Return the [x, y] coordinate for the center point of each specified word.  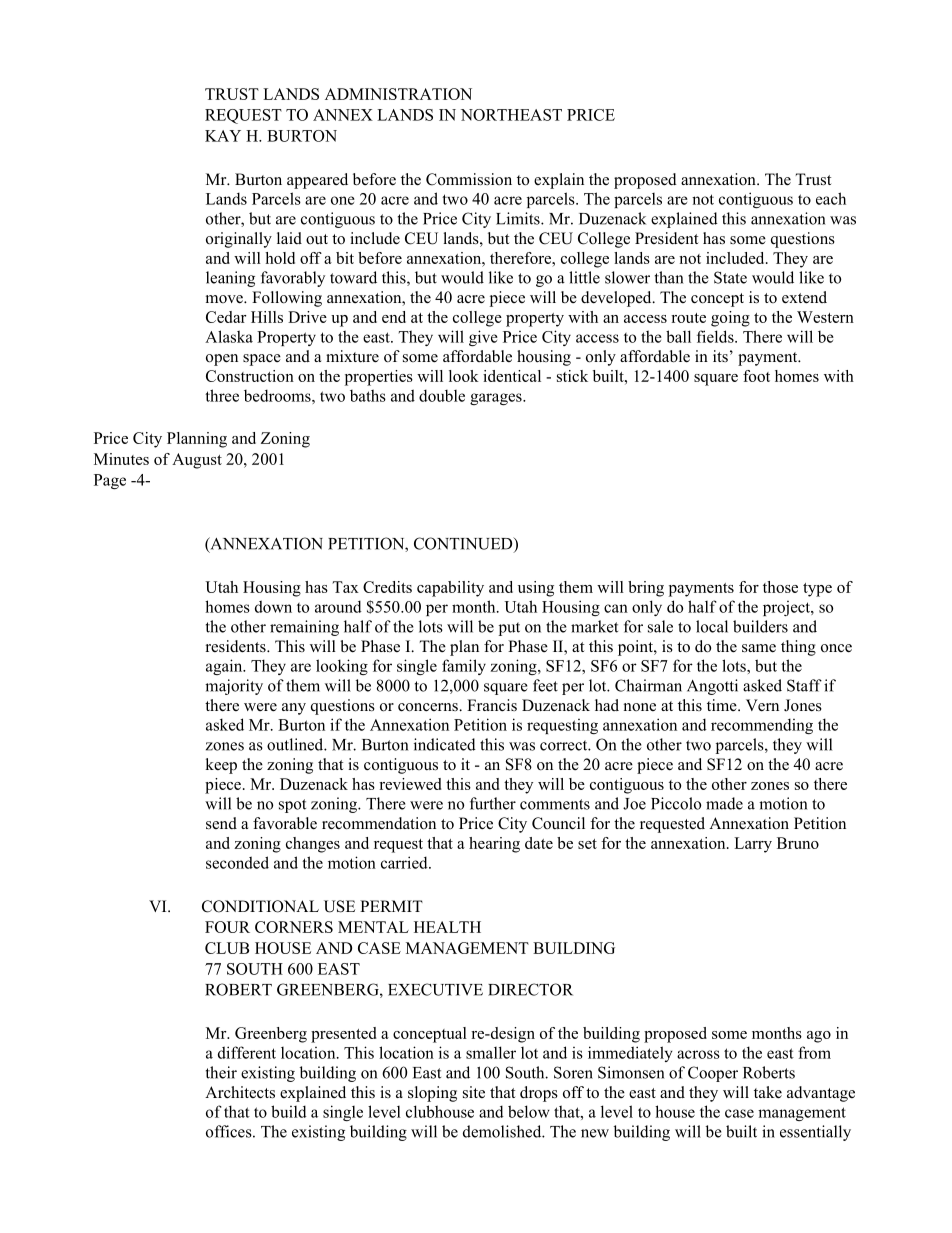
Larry [753, 845]
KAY [223, 136]
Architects [240, 1092]
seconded [237, 862]
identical [512, 376]
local [712, 626]
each [831, 198]
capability [450, 589]
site [474, 1092]
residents [237, 646]
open [222, 360]
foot [756, 376]
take [768, 1092]
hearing [494, 845]
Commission [469, 179]
